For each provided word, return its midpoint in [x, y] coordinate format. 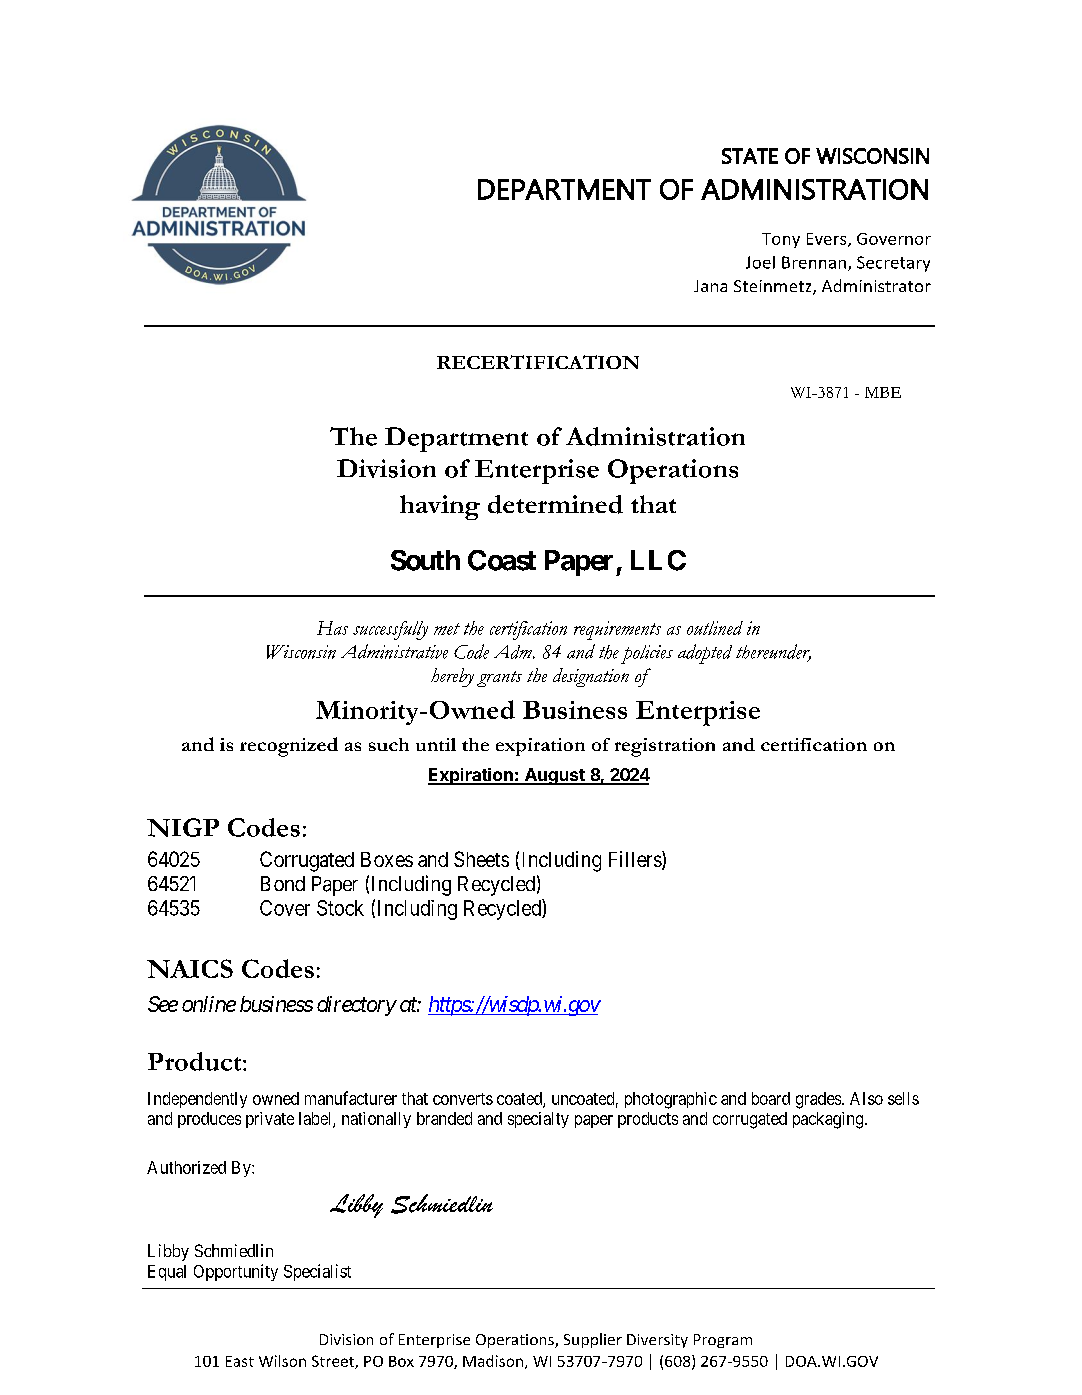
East [240, 1361]
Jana [710, 286]
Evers [828, 240]
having [440, 507]
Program [723, 1341]
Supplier [593, 1340]
